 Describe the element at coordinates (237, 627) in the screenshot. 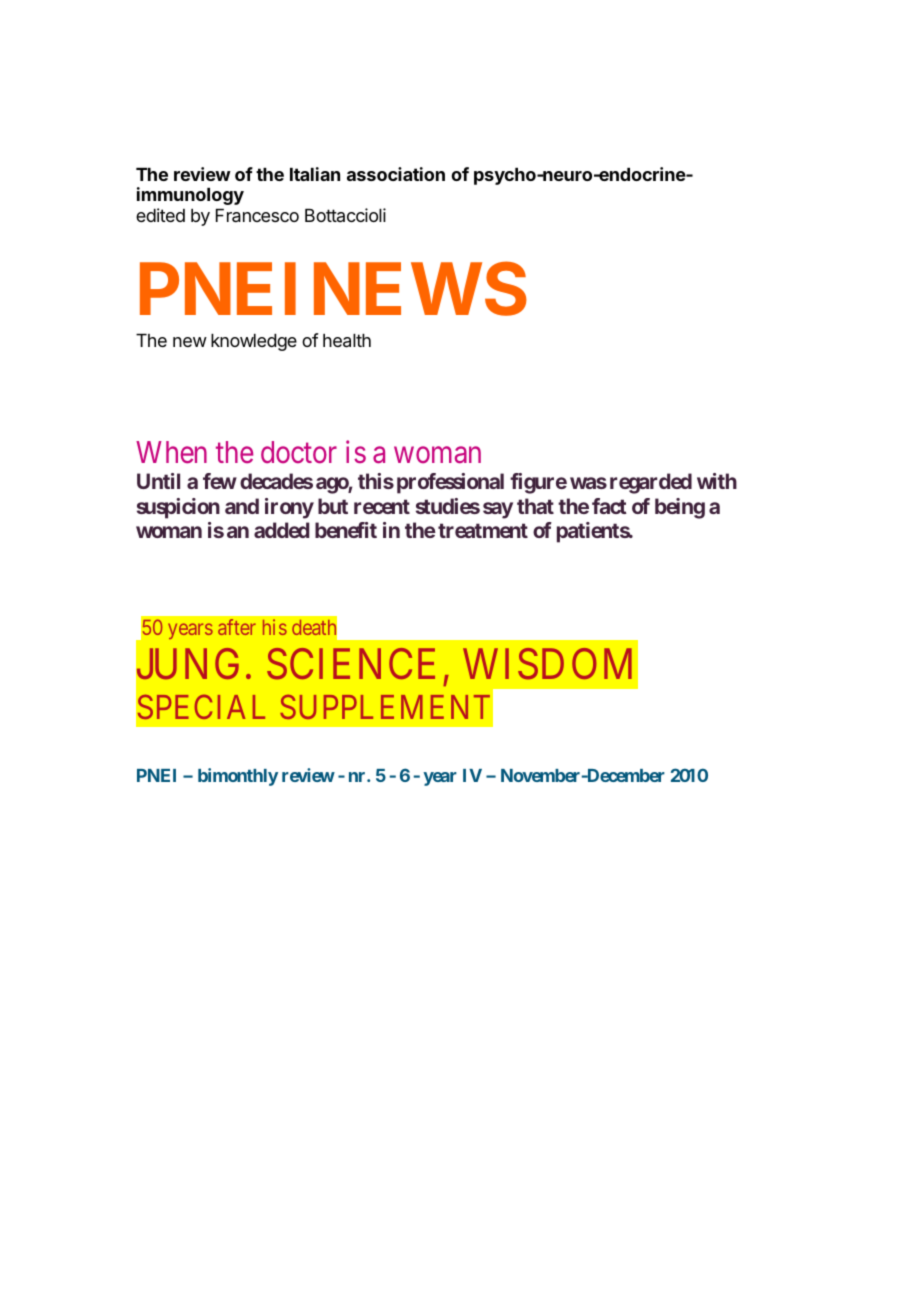

I see `after` at that location.
